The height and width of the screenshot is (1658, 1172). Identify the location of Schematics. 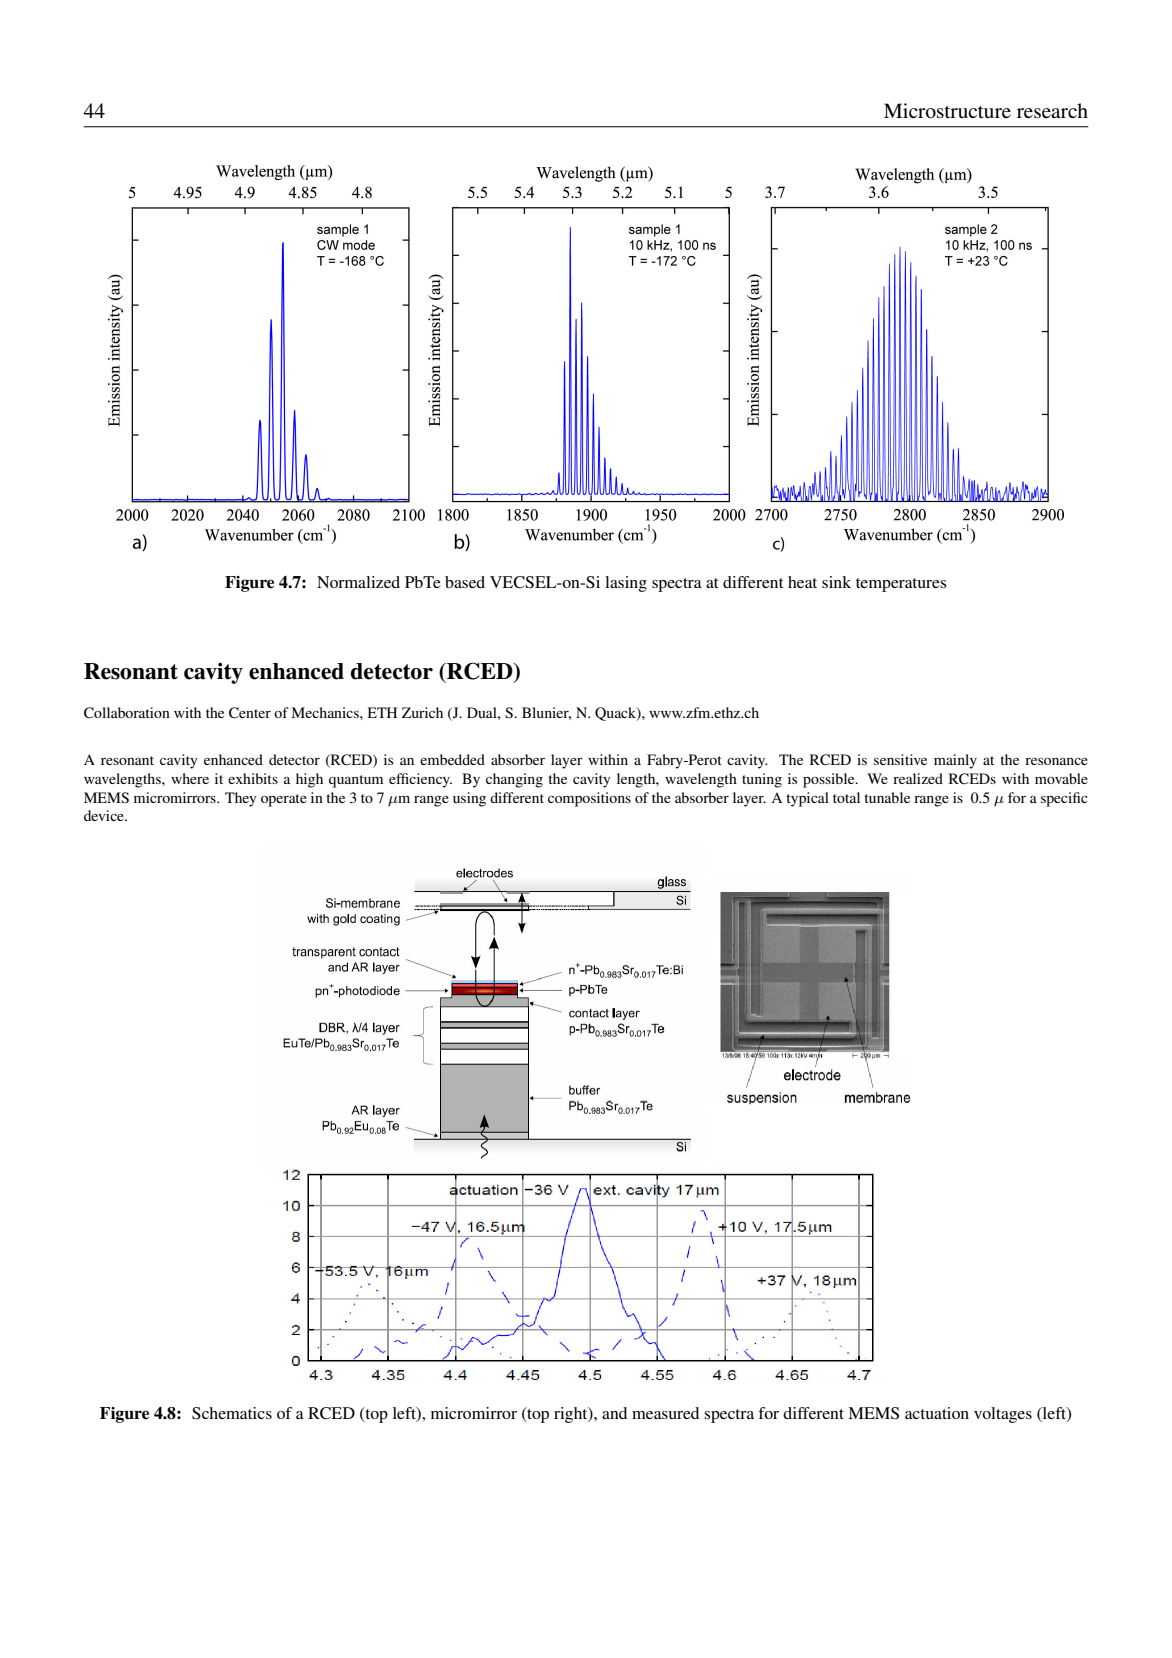
(232, 1413).
